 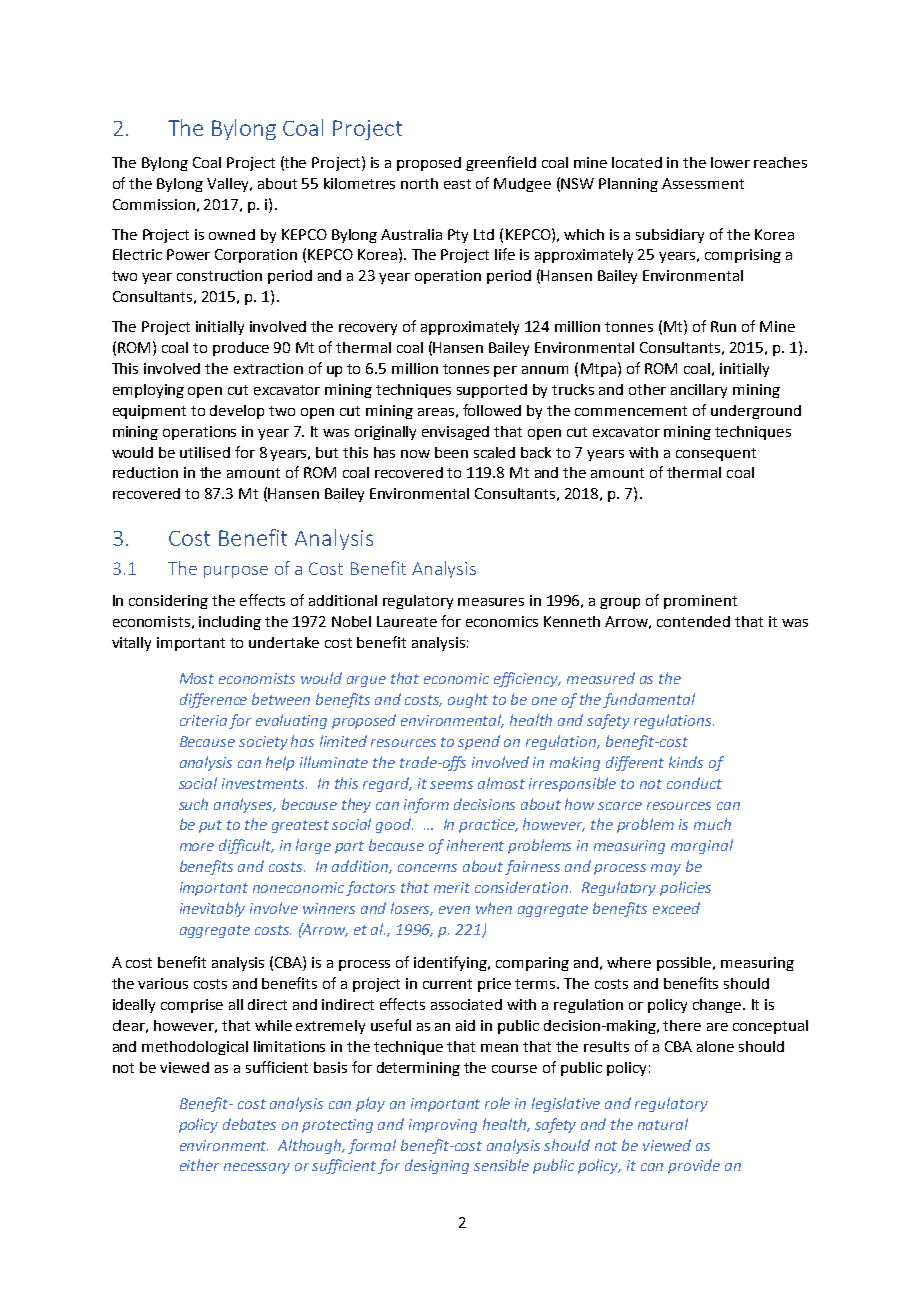 I want to click on policies, so click(x=685, y=888).
